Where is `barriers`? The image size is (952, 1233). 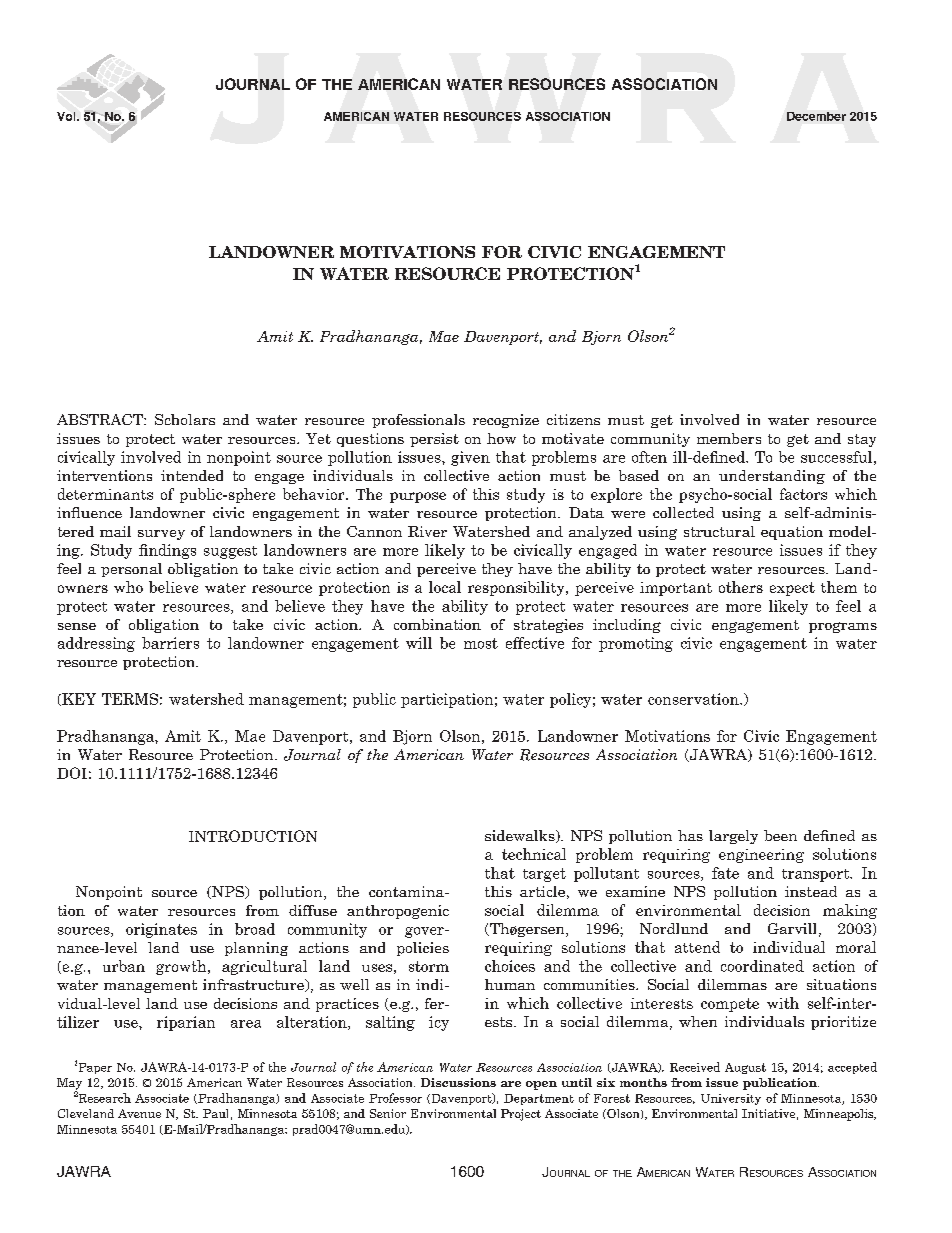 barriers is located at coordinates (170, 643).
